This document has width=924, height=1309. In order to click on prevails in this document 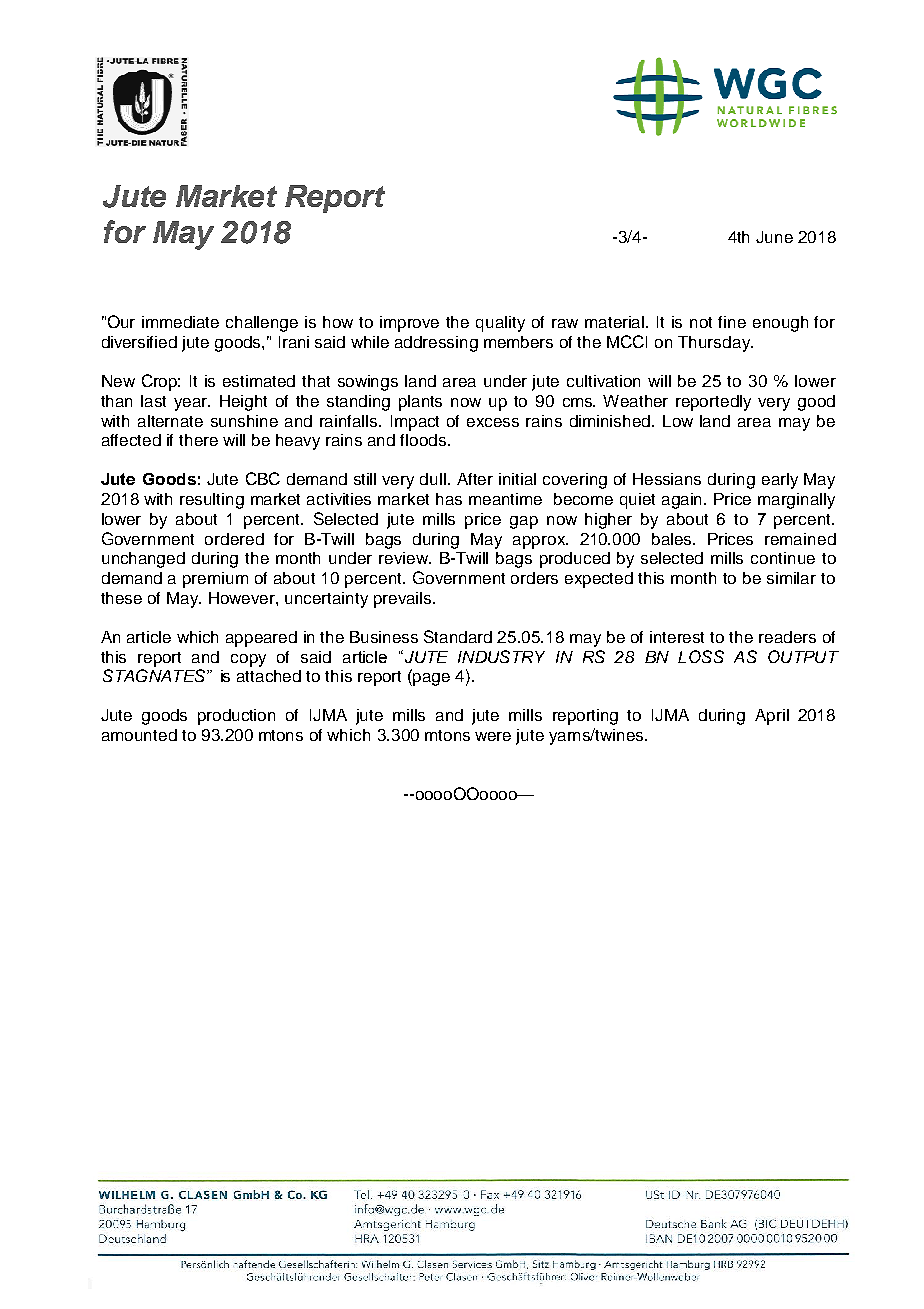, I will do `click(404, 600)`.
